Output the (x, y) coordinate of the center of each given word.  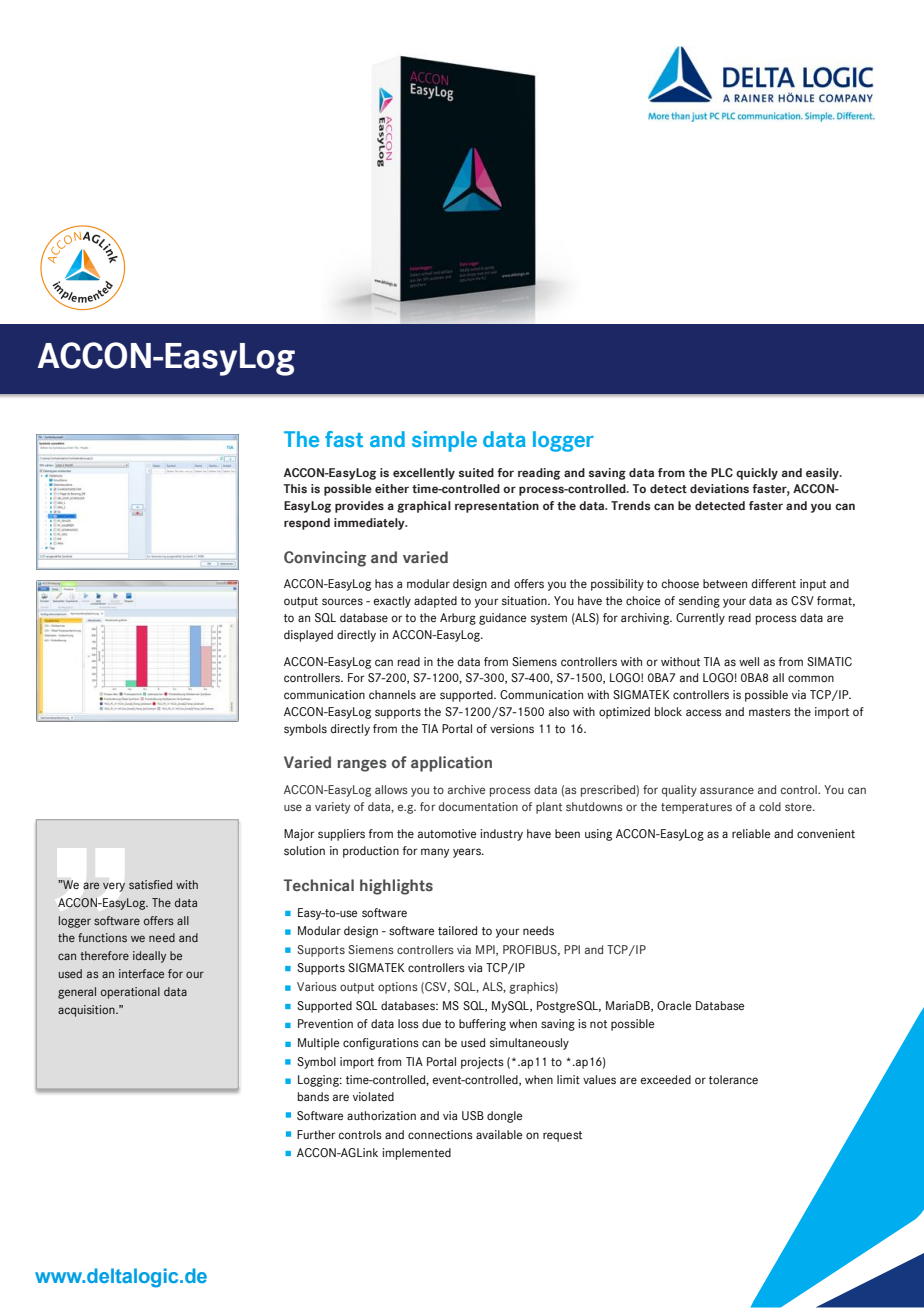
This (295, 488)
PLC (722, 472)
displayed (308, 636)
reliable (751, 833)
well (749, 661)
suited (476, 472)
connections (440, 1134)
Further (316, 1134)
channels (392, 694)
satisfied (150, 884)
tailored (457, 930)
